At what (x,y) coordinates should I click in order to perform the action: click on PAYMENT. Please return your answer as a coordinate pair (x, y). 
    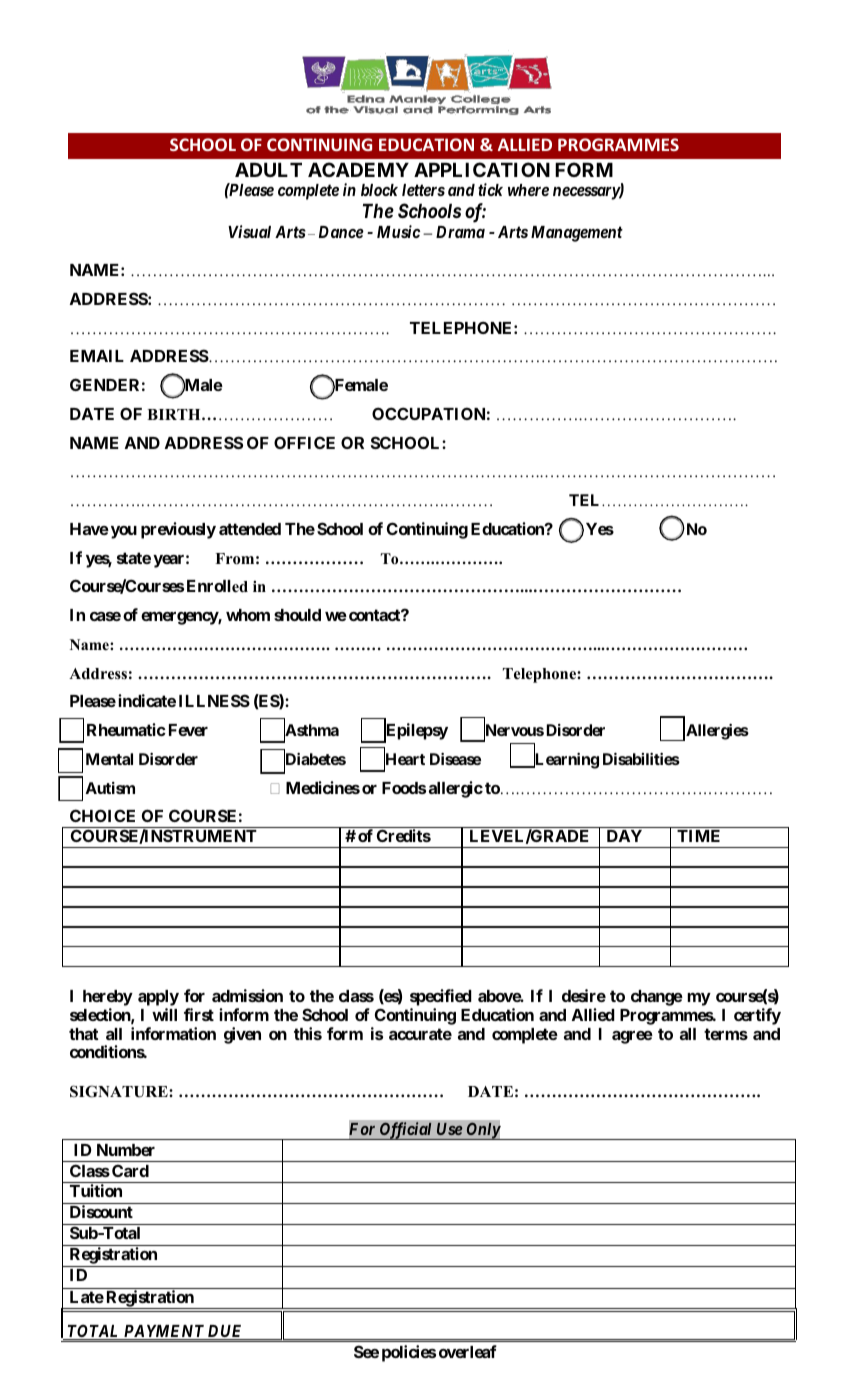
    Looking at the image, I should click on (163, 1332).
